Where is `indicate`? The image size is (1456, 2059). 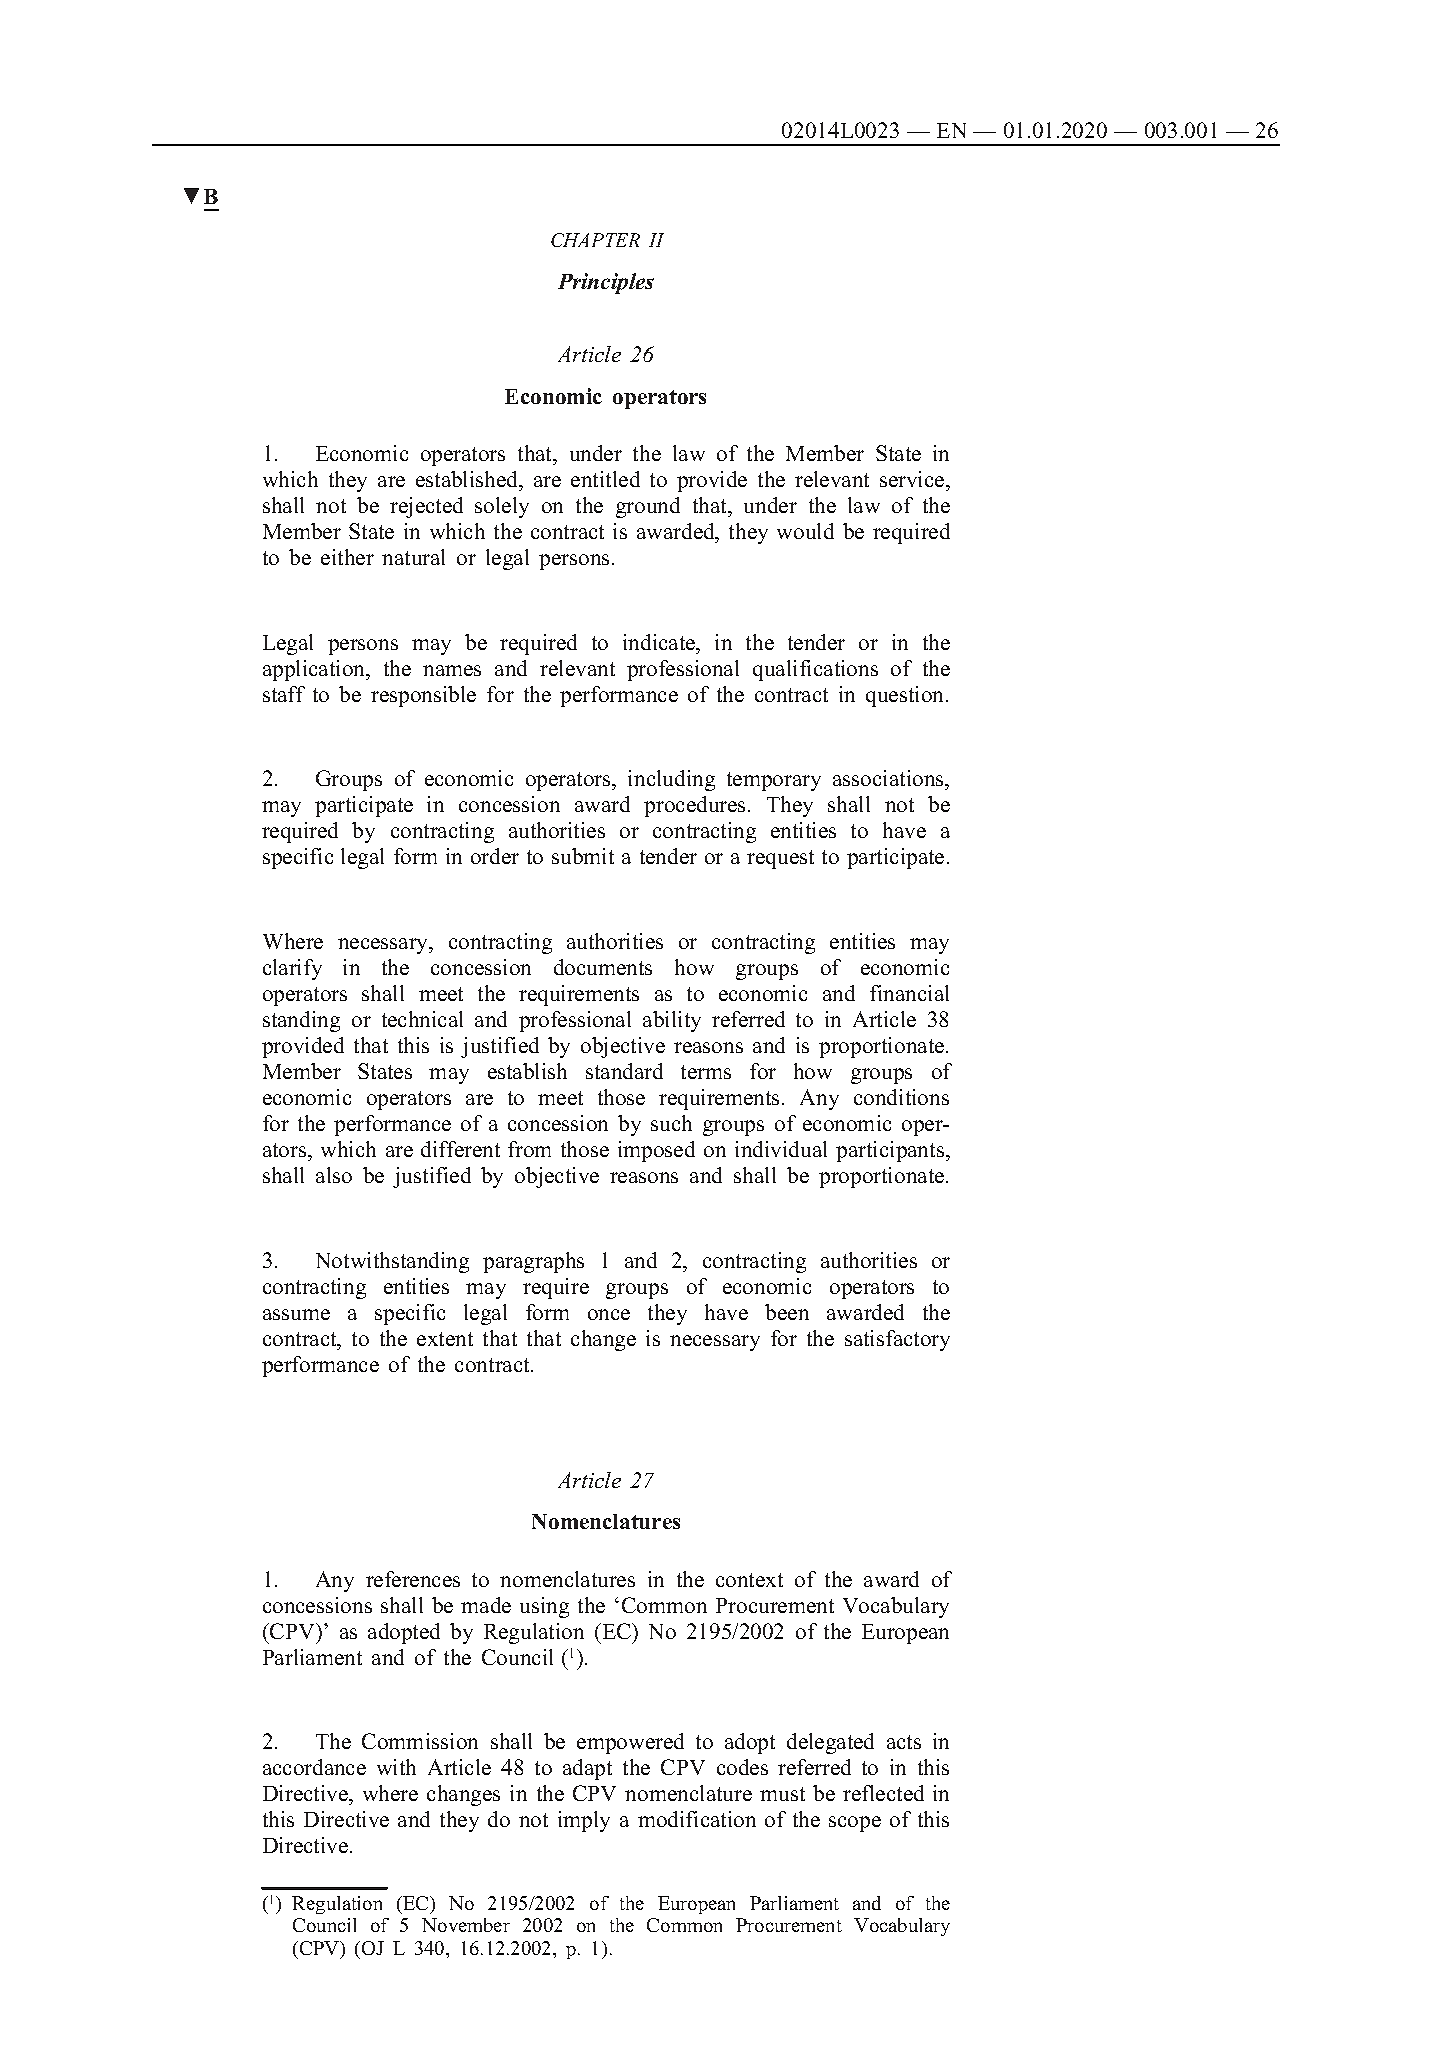 indicate is located at coordinates (660, 642).
